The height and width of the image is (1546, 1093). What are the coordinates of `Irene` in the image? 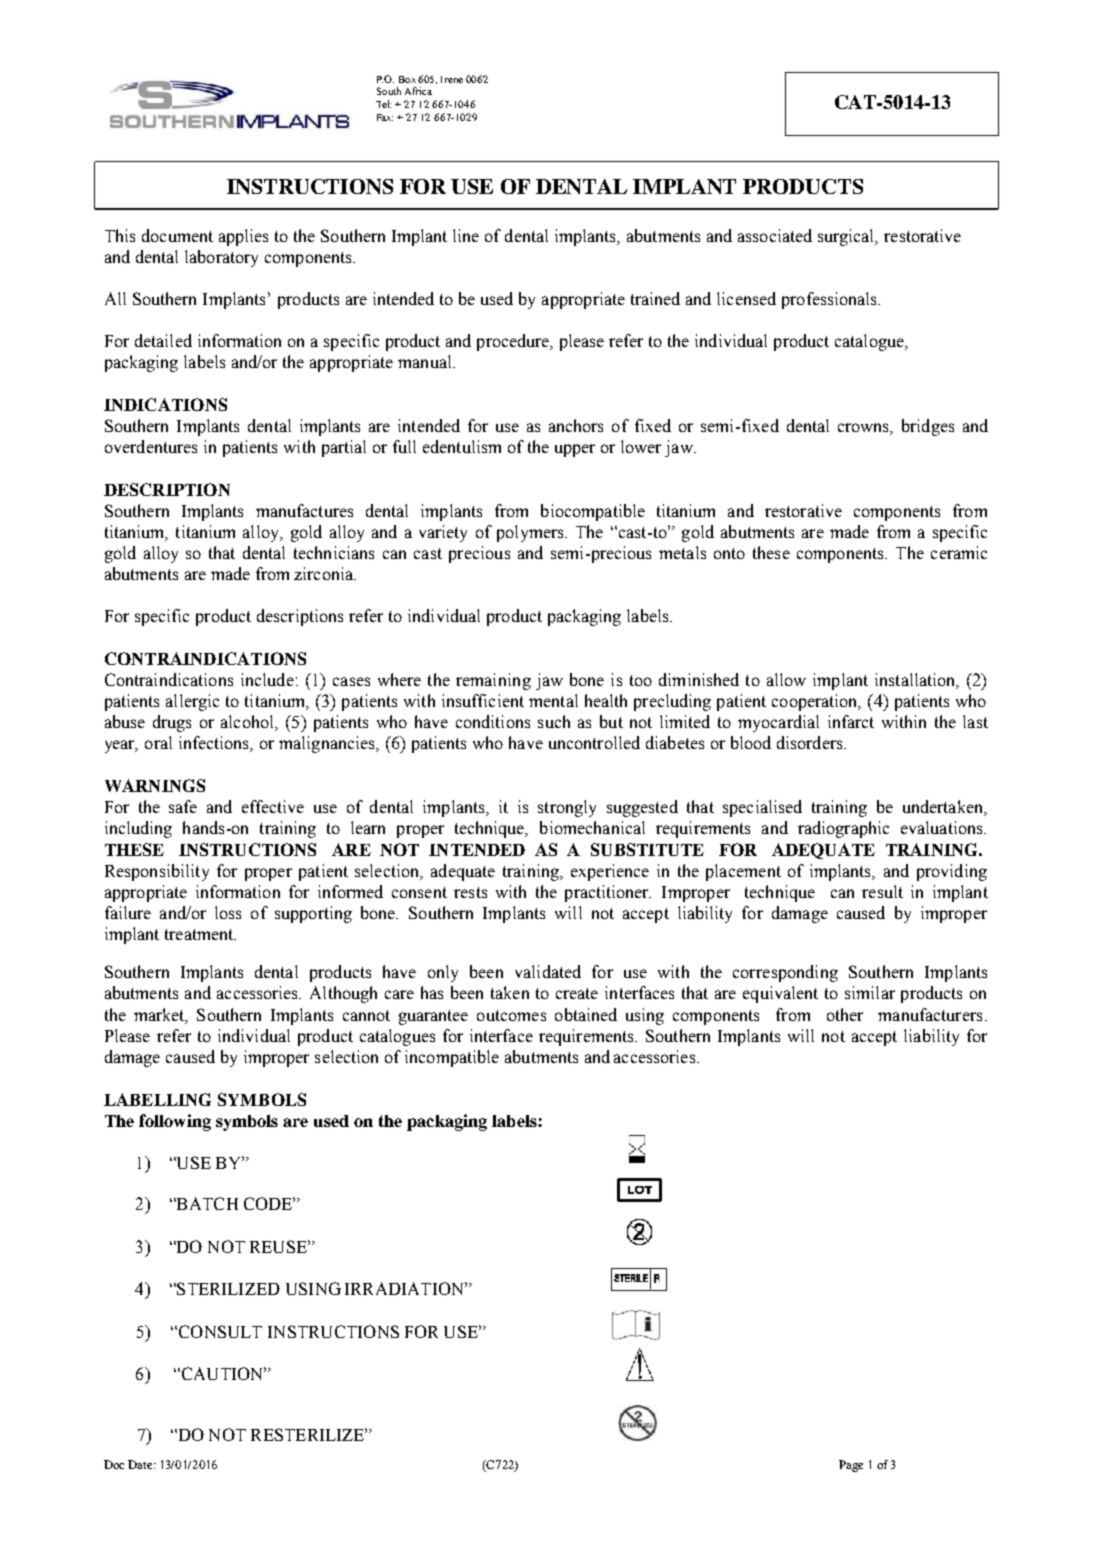 It's located at (452, 79).
